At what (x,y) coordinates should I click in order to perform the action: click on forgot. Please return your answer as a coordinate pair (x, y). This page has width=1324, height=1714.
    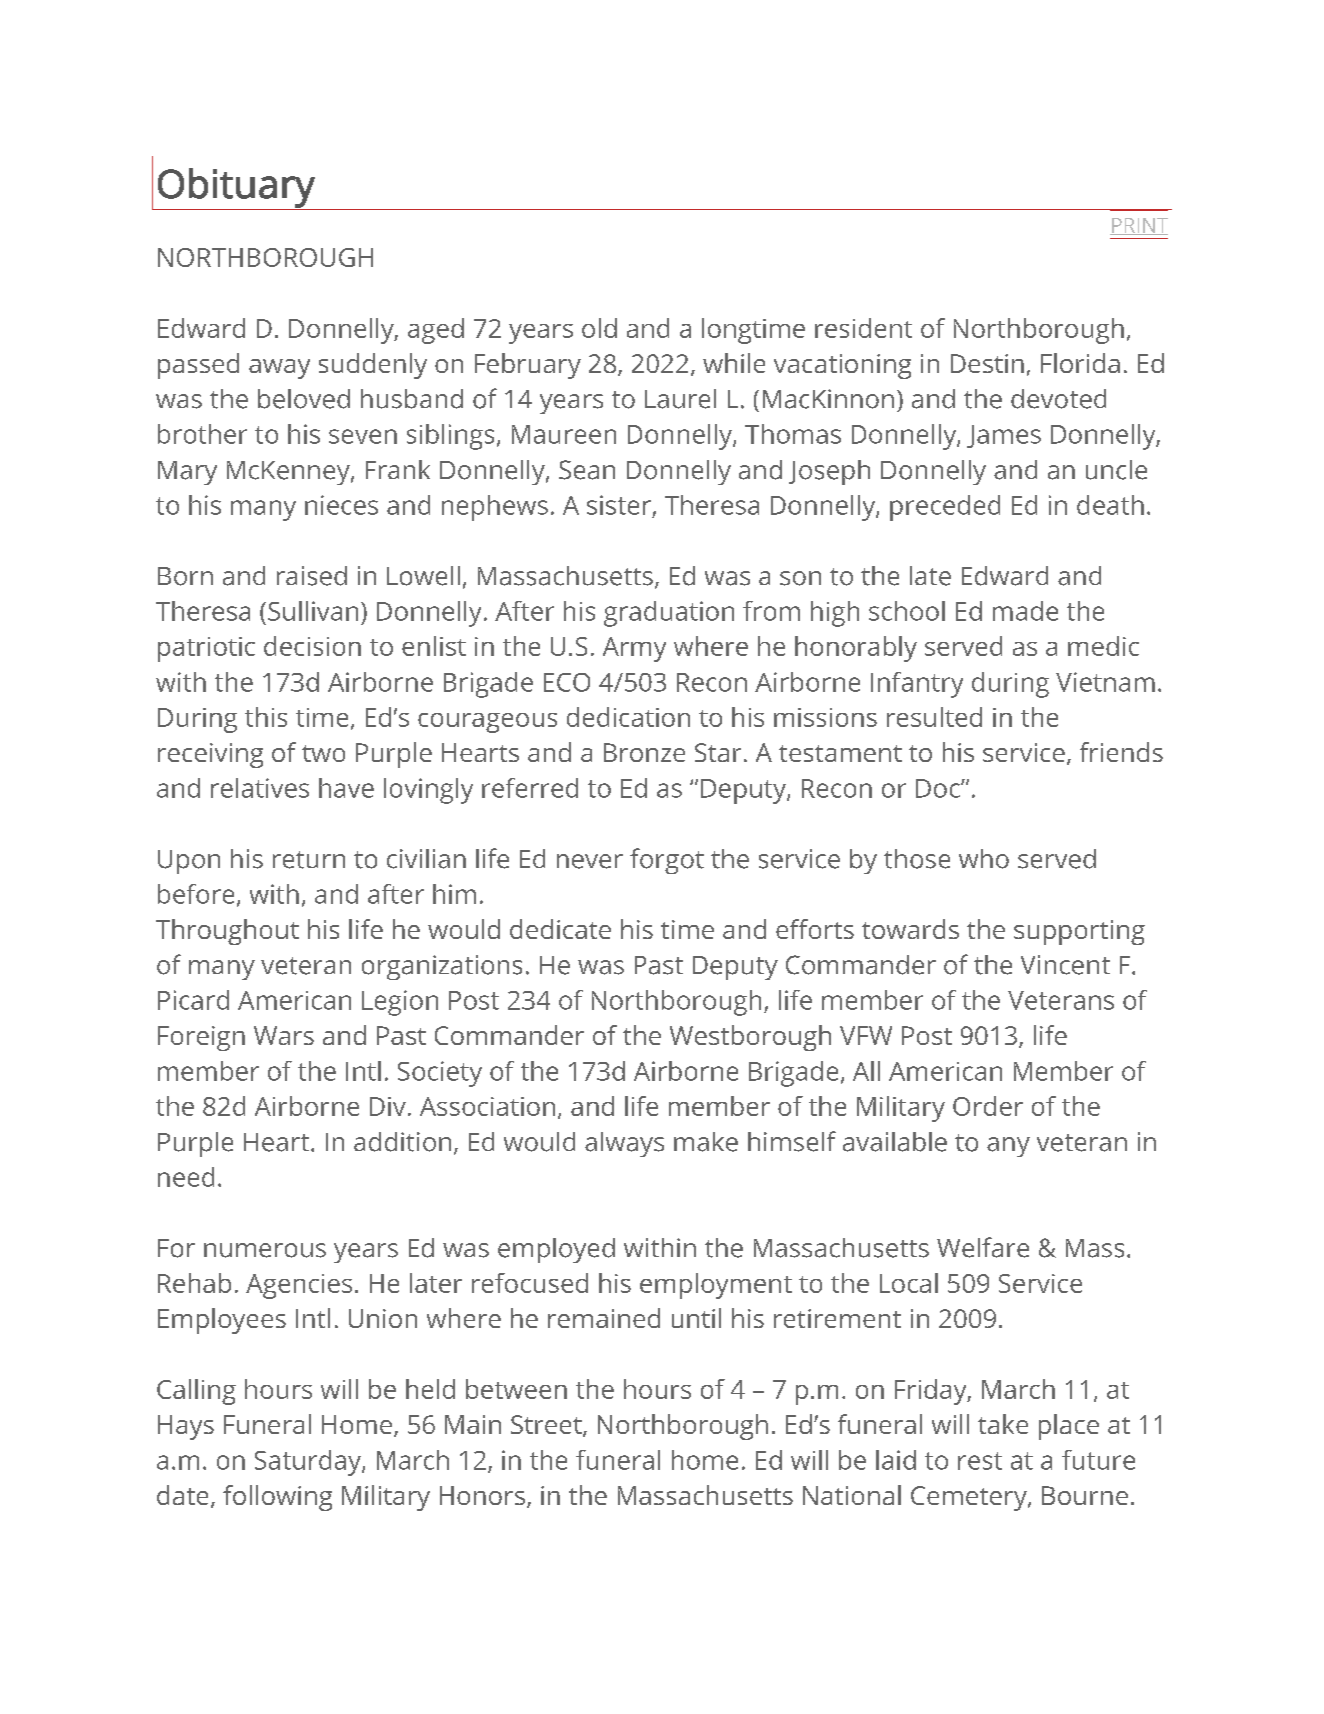
    Looking at the image, I should click on (667, 861).
